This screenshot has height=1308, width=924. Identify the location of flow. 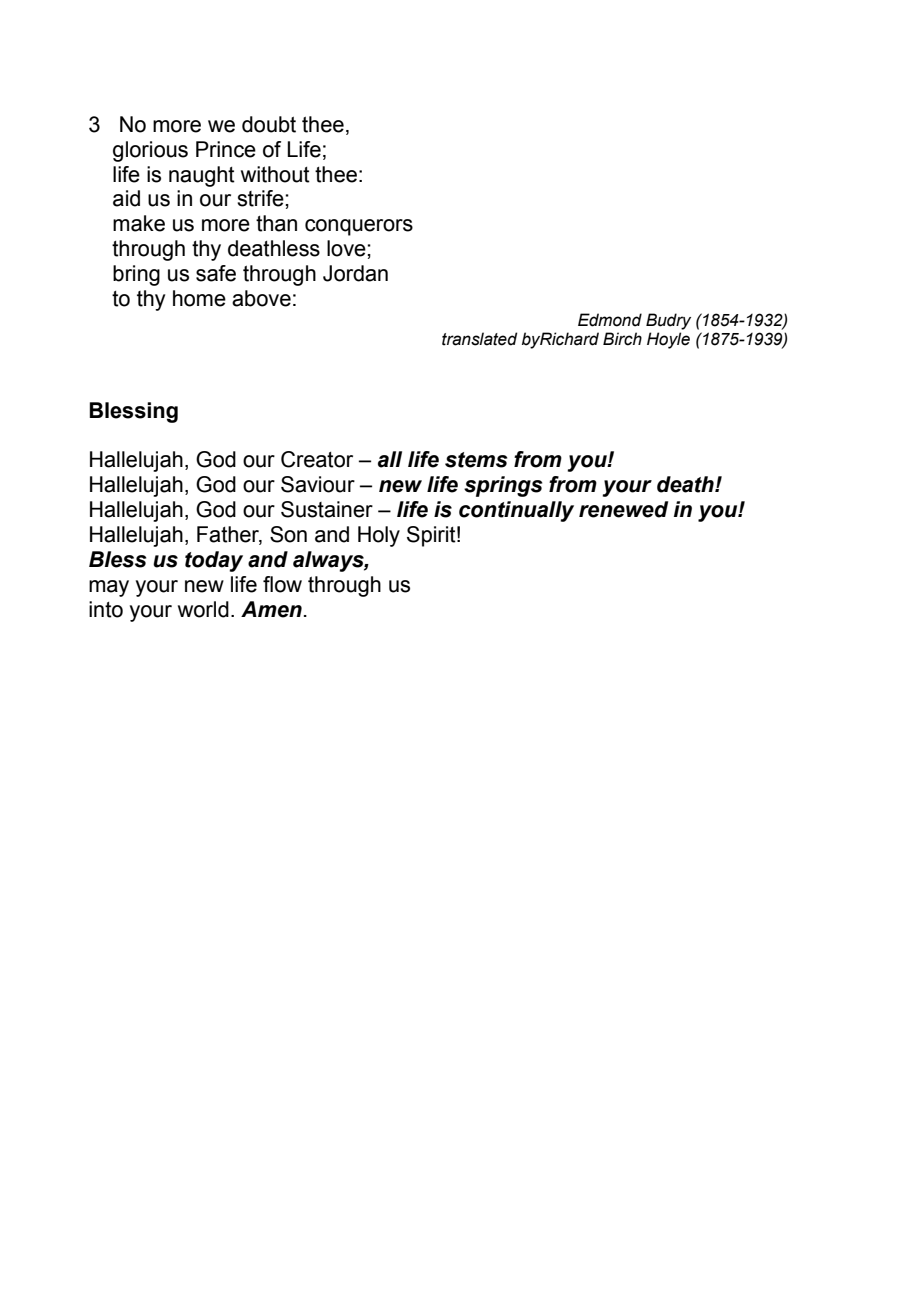
(282, 584).
